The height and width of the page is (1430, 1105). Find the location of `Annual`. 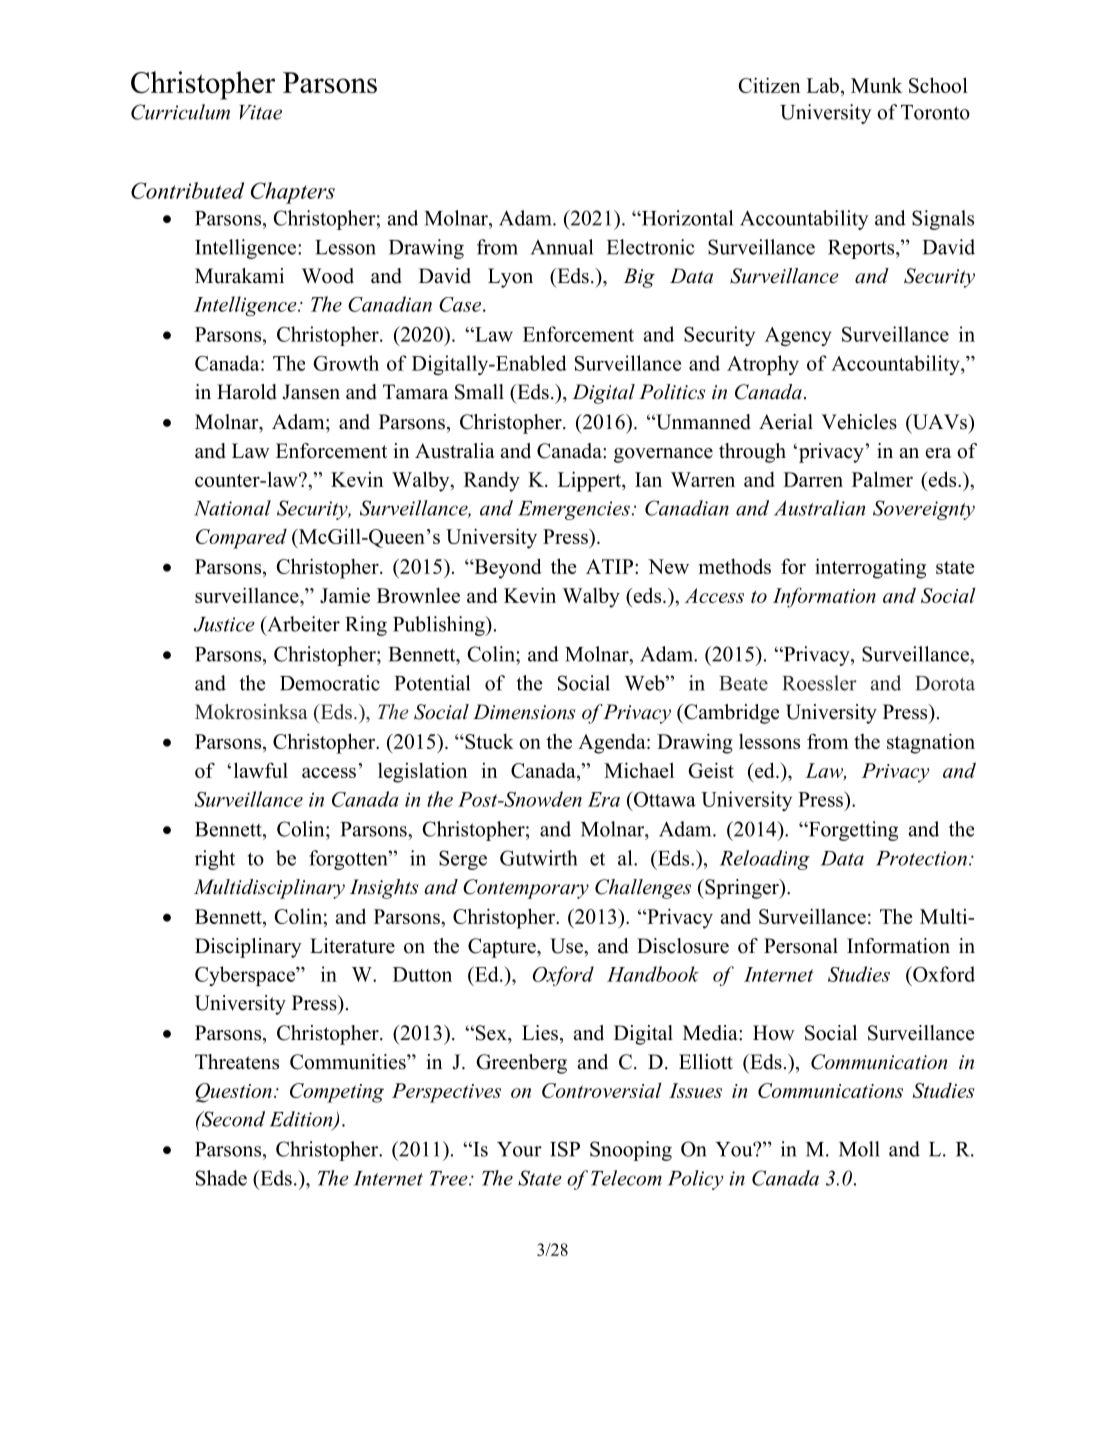

Annual is located at coordinates (562, 247).
